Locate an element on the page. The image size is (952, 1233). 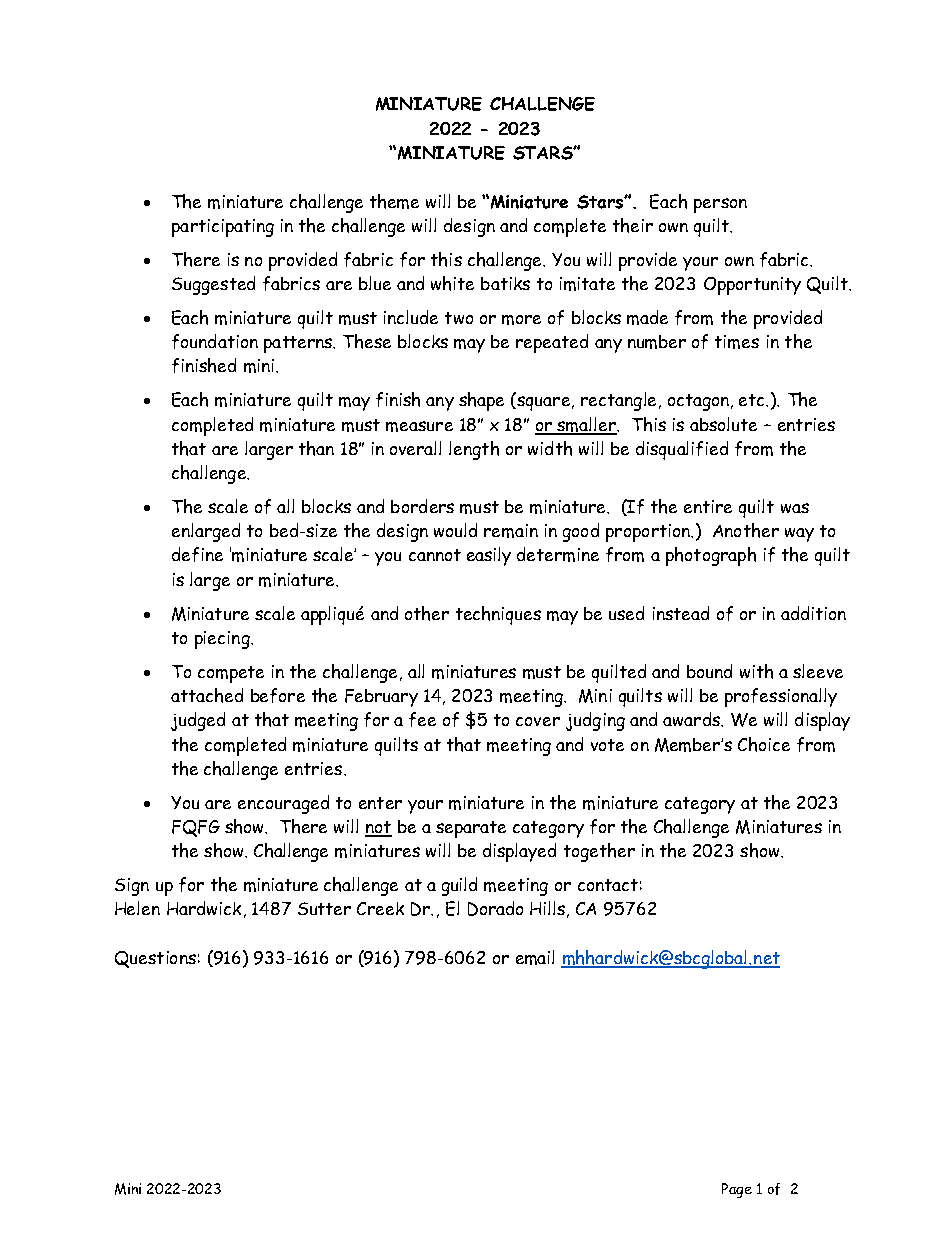
white is located at coordinates (452, 283).
